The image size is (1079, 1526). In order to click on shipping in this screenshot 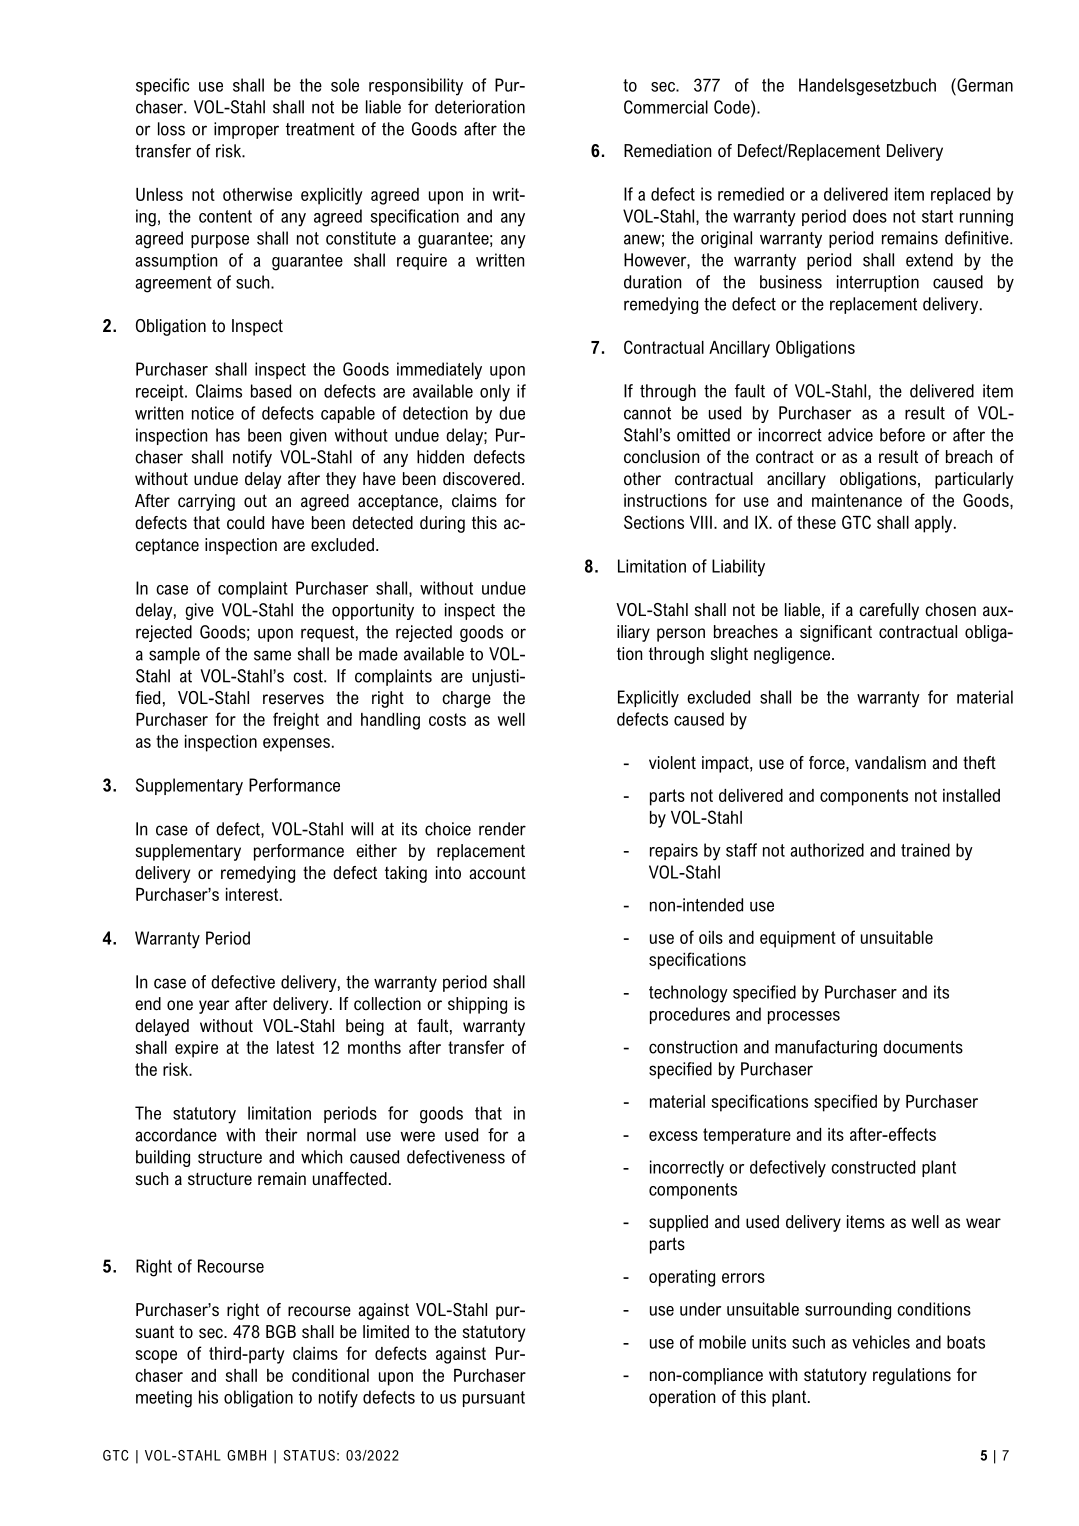, I will do `click(477, 1005)`.
